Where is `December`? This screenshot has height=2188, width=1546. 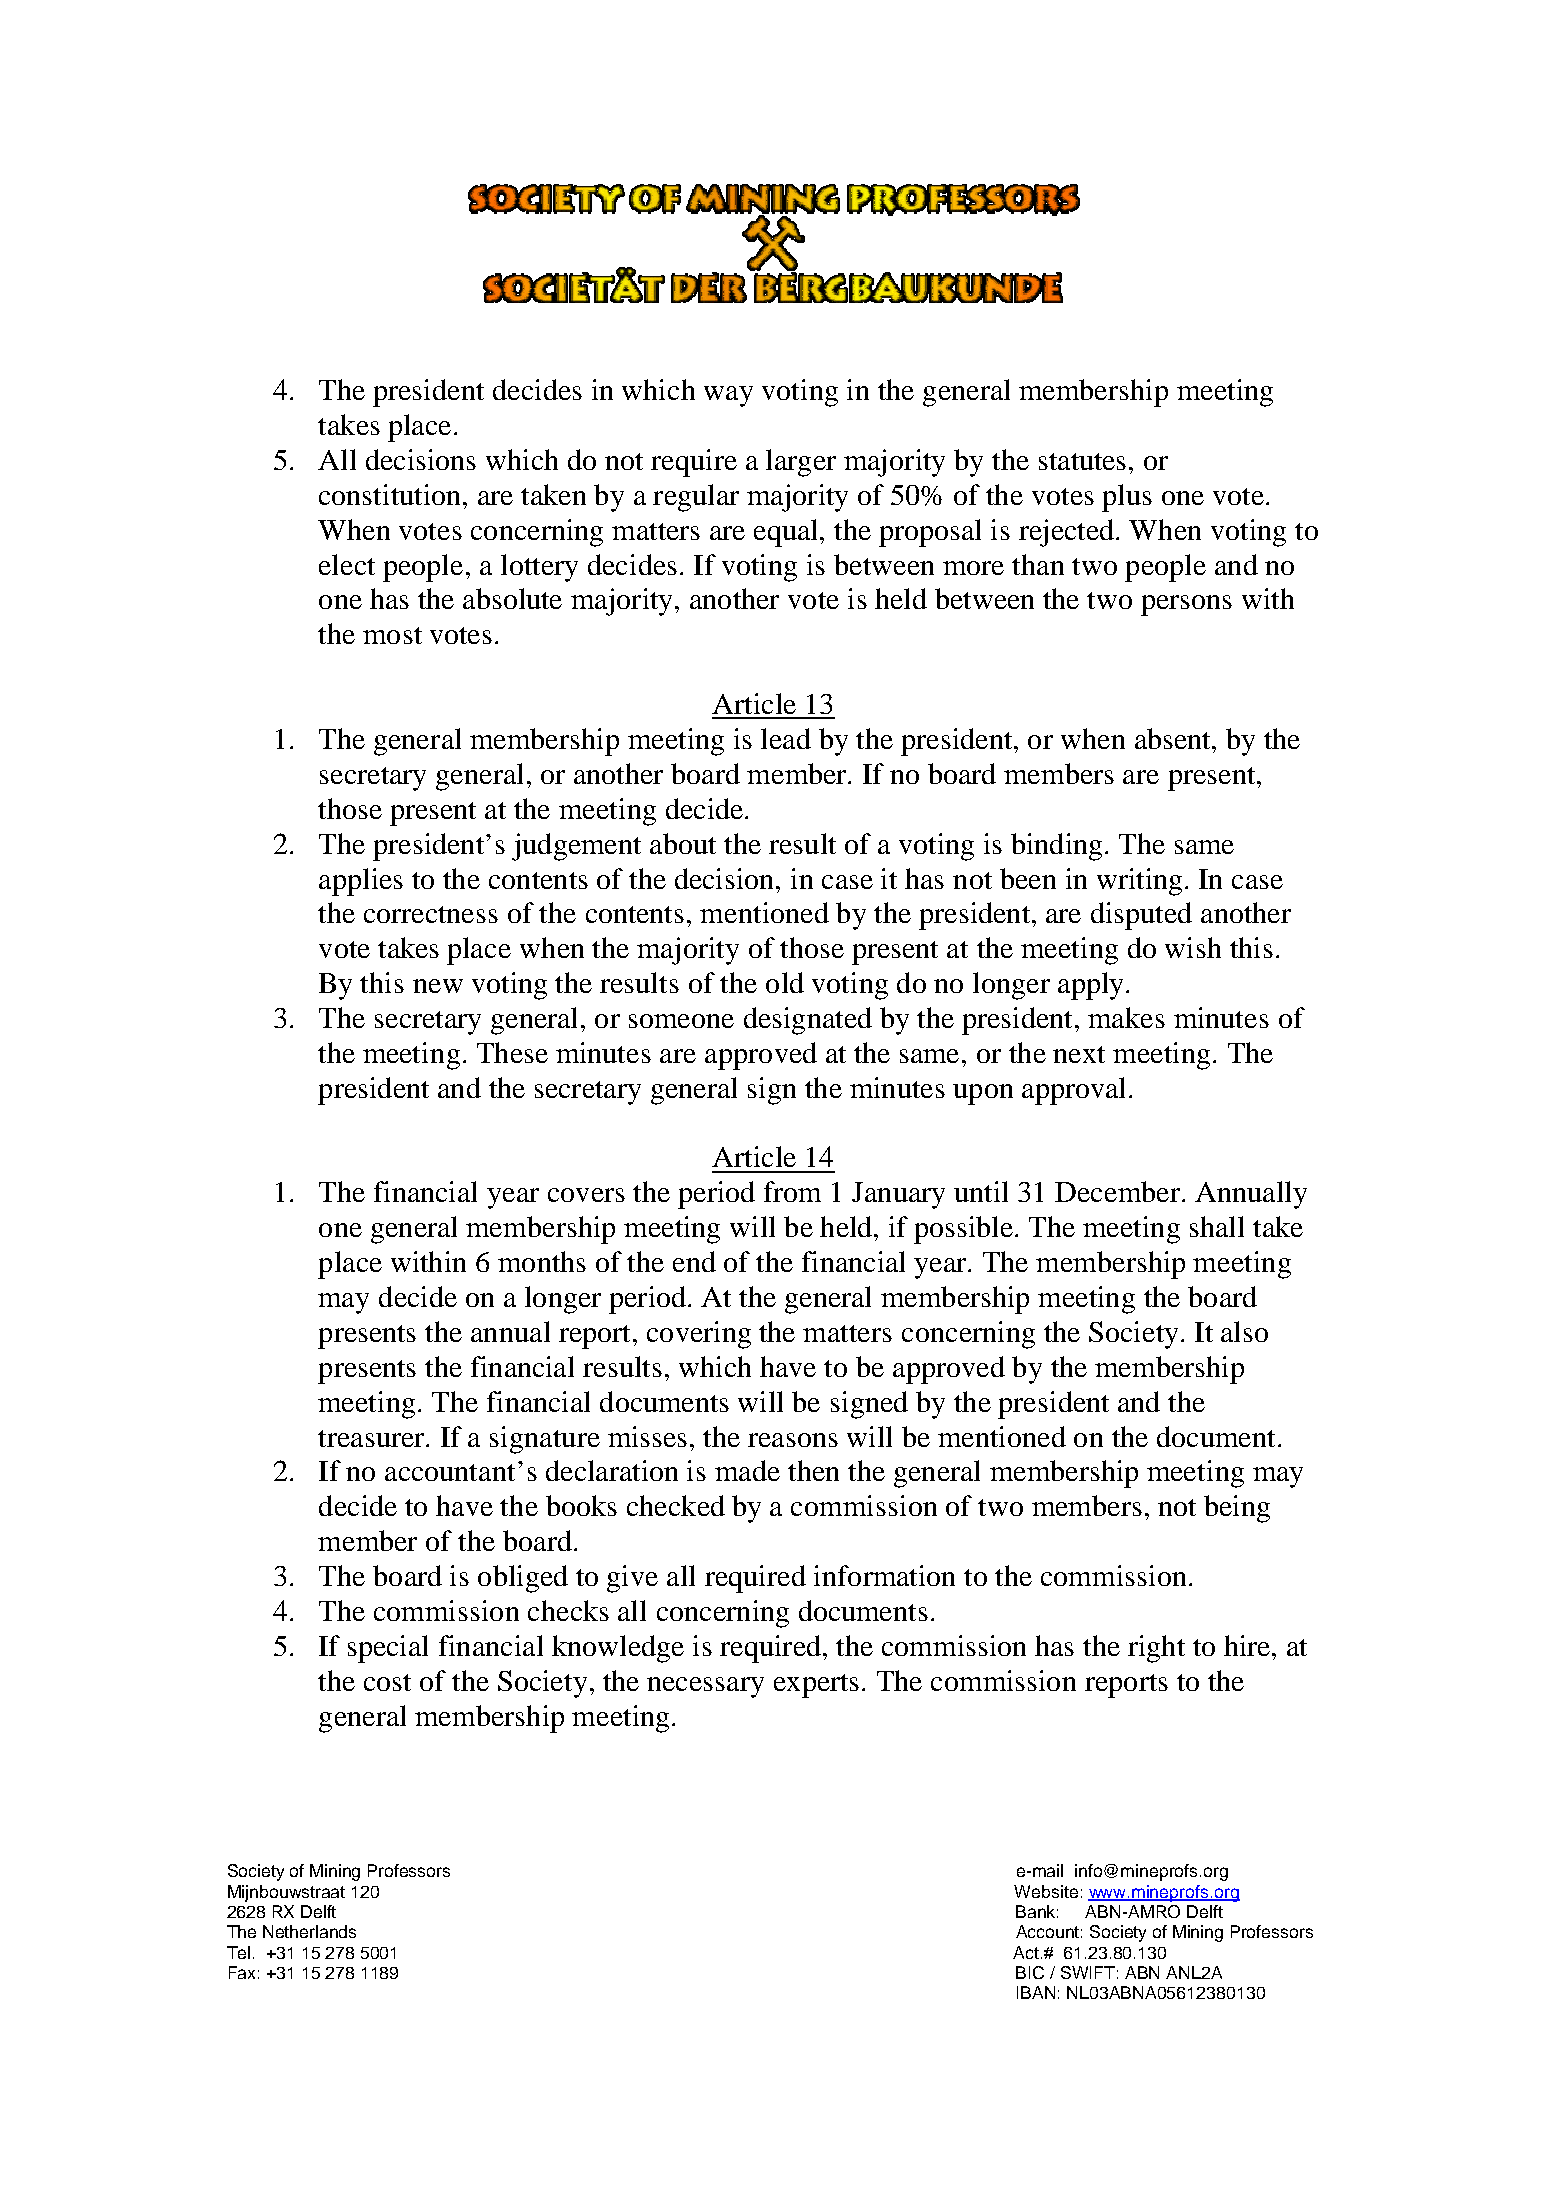 December is located at coordinates (1117, 1191).
